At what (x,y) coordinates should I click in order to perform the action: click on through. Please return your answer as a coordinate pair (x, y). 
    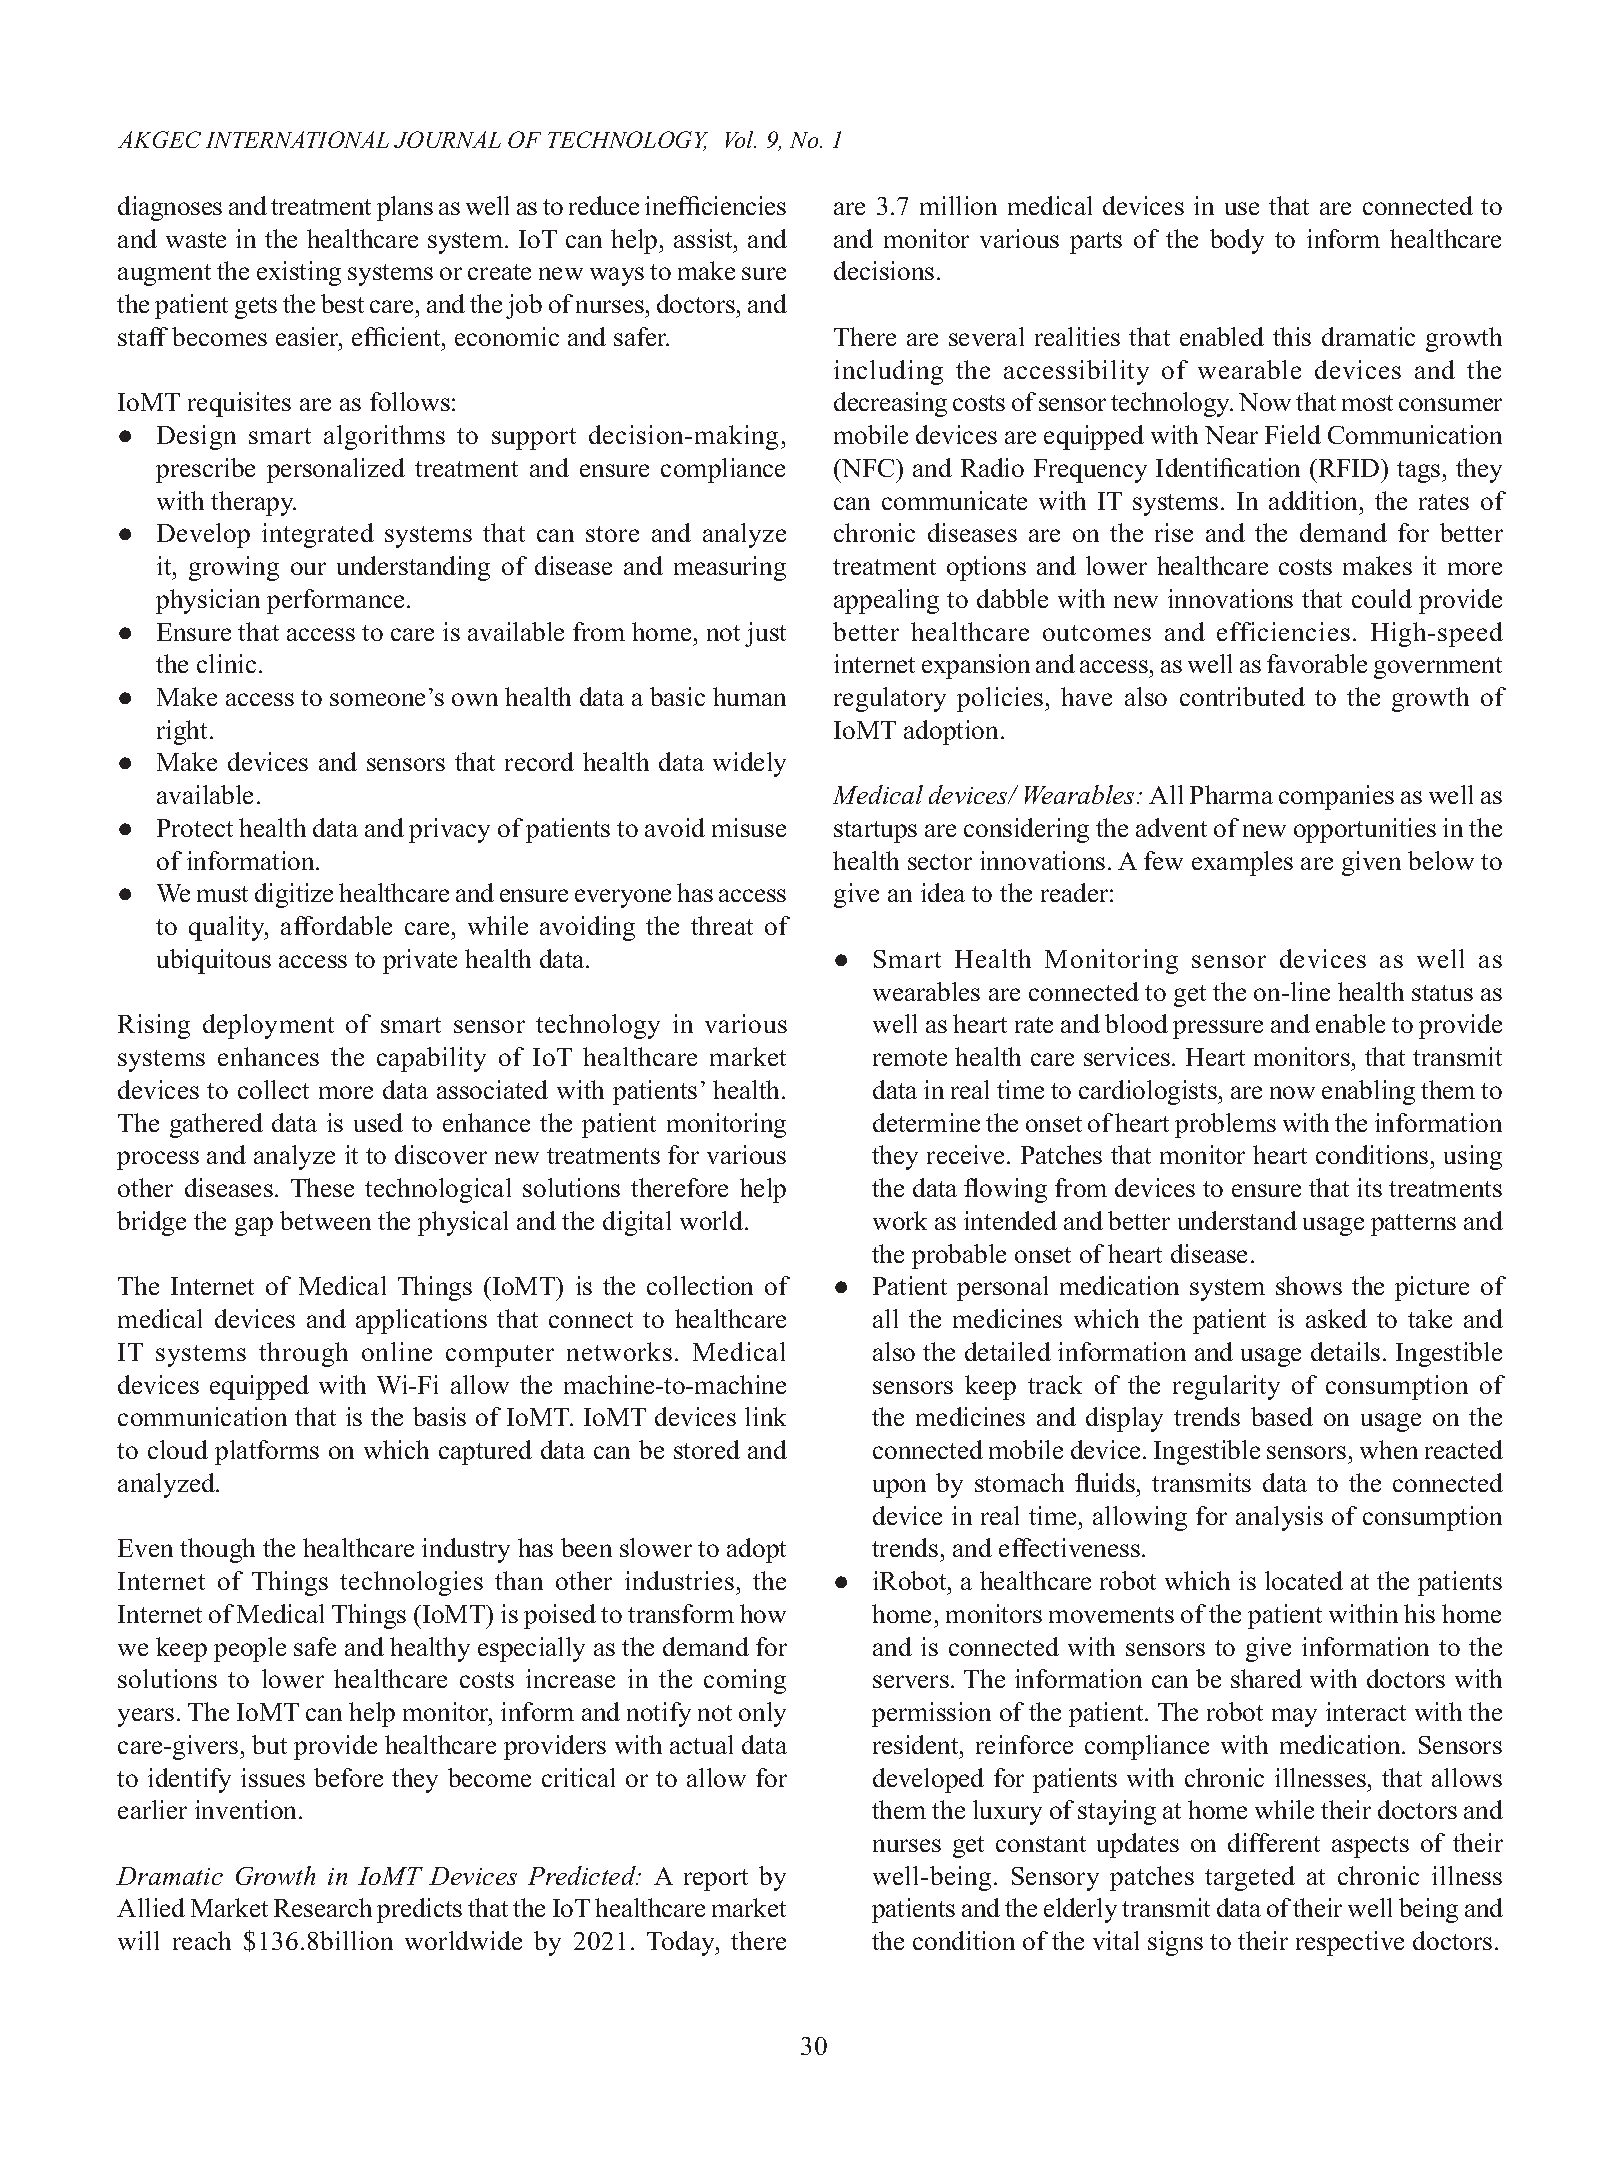
    Looking at the image, I should click on (303, 1354).
